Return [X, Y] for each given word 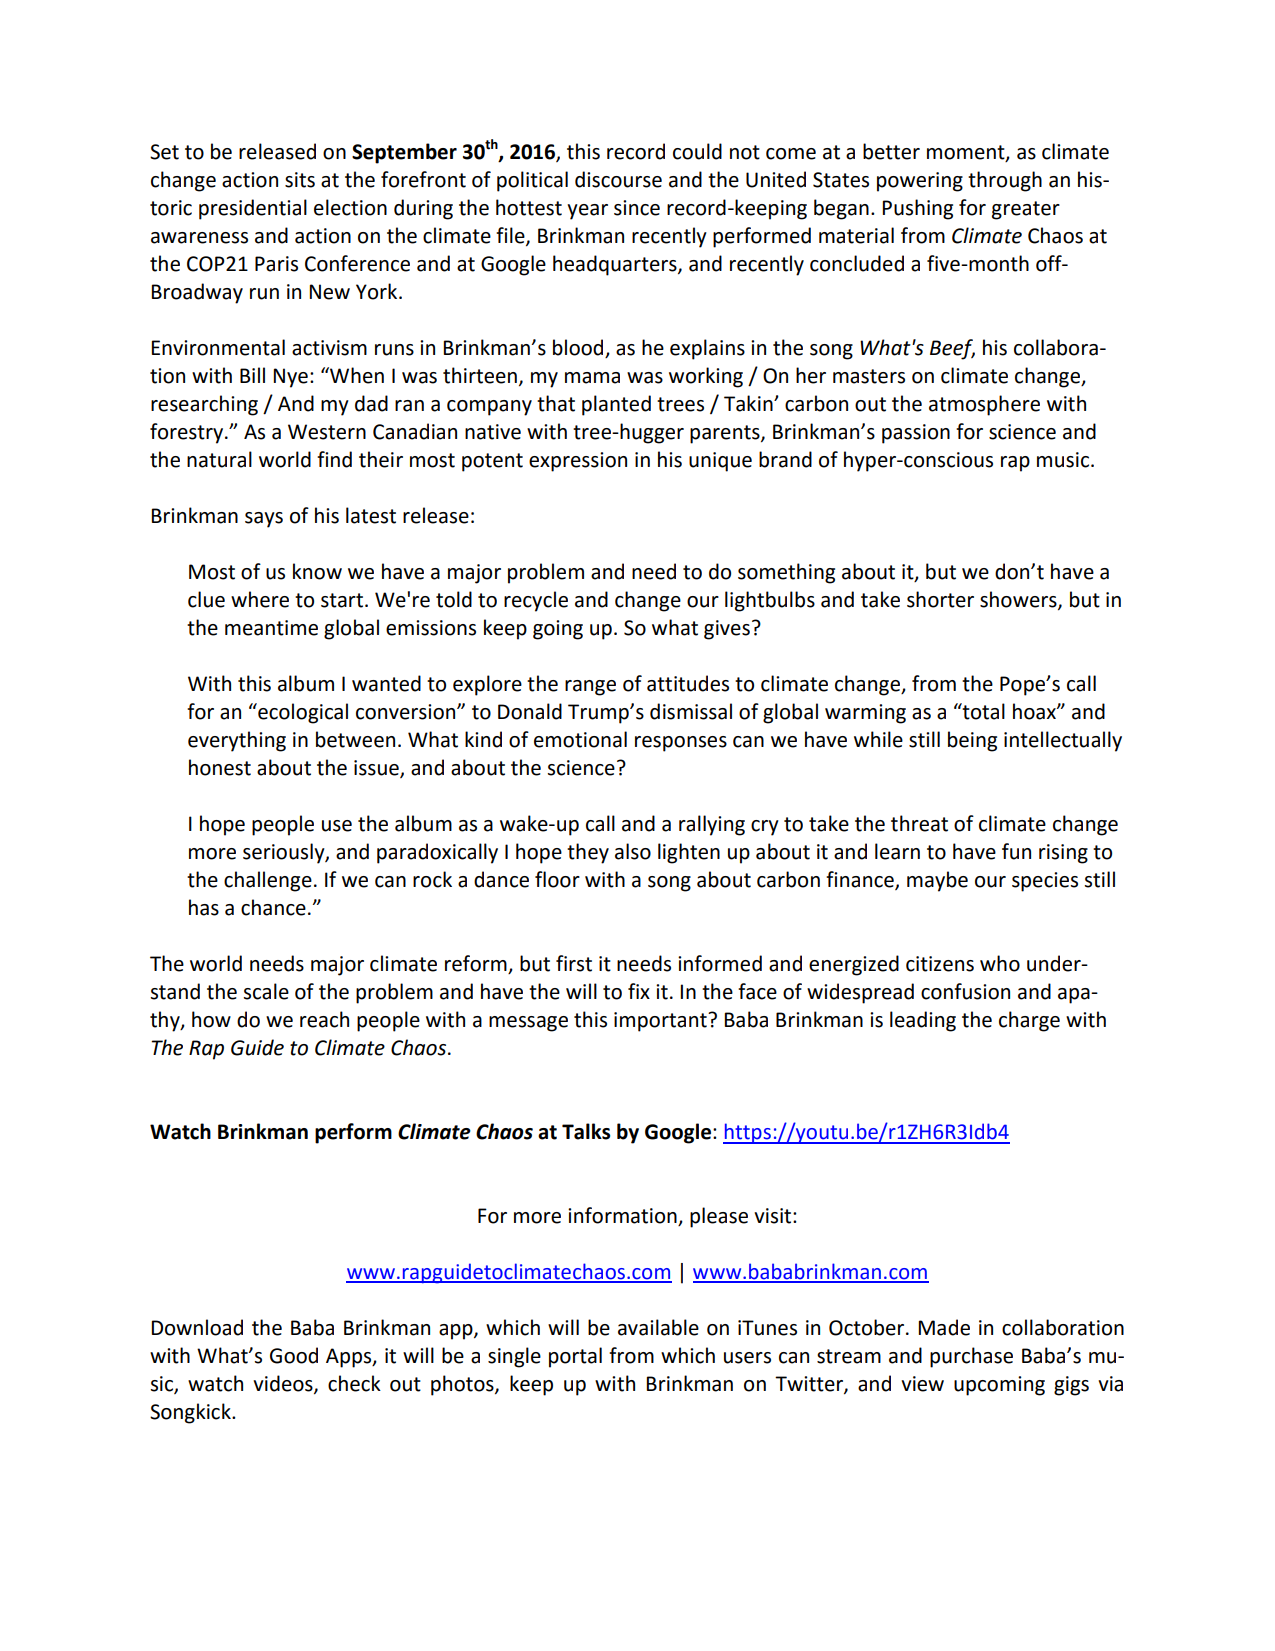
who [1000, 963]
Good [294, 1355]
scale [266, 991]
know [317, 571]
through [1005, 181]
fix [639, 991]
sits [300, 180]
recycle [536, 601]
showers [1019, 600]
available [658, 1327]
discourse [618, 179]
